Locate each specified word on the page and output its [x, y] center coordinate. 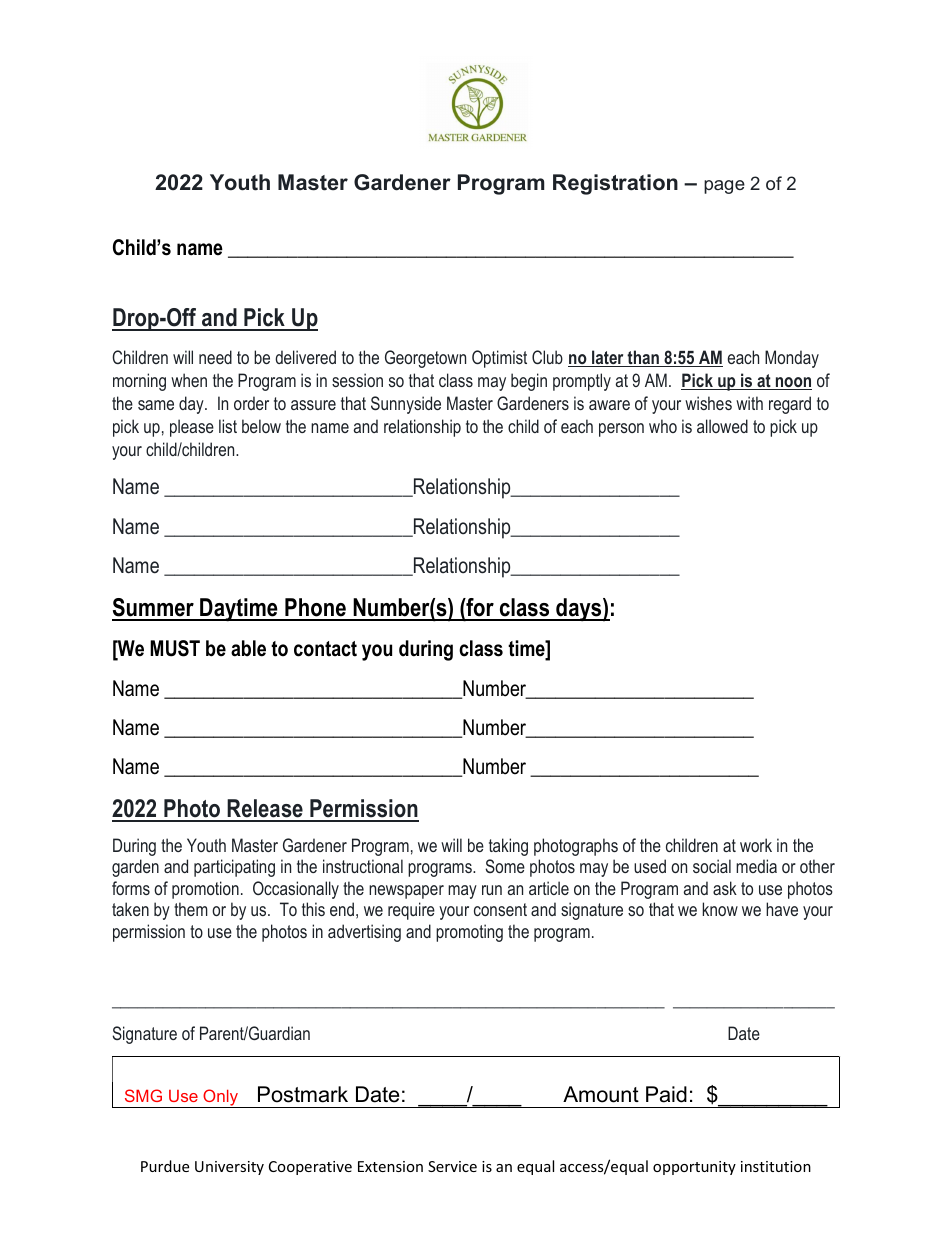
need [215, 357]
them [191, 909]
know [720, 909]
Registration [615, 184]
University [229, 1168]
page [724, 187]
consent [500, 909]
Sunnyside [406, 405]
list [228, 426]
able [248, 648]
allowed [722, 426]
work [756, 845]
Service [452, 1166]
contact [325, 649]
